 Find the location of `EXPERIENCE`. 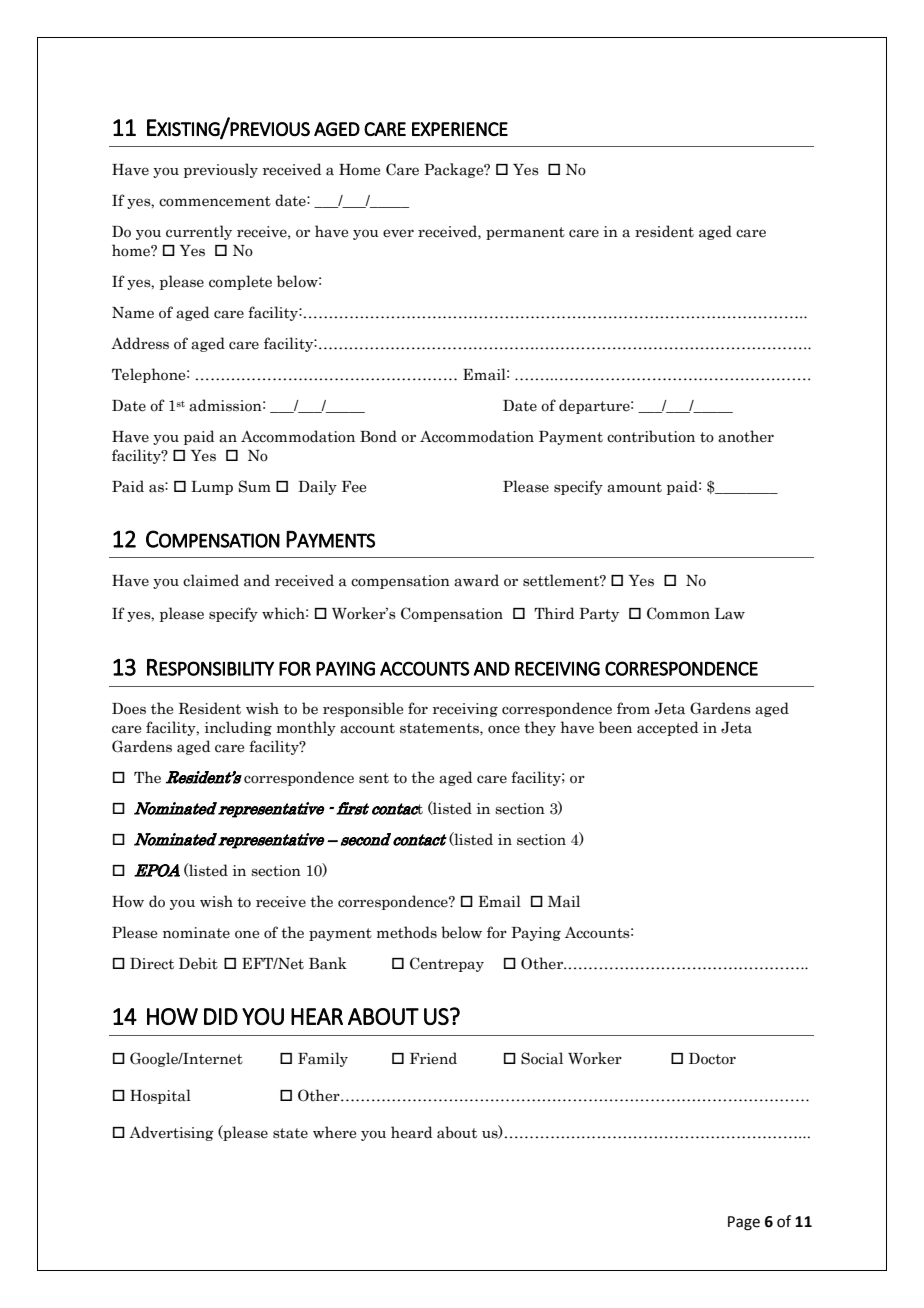

EXPERIENCE is located at coordinates (460, 129).
